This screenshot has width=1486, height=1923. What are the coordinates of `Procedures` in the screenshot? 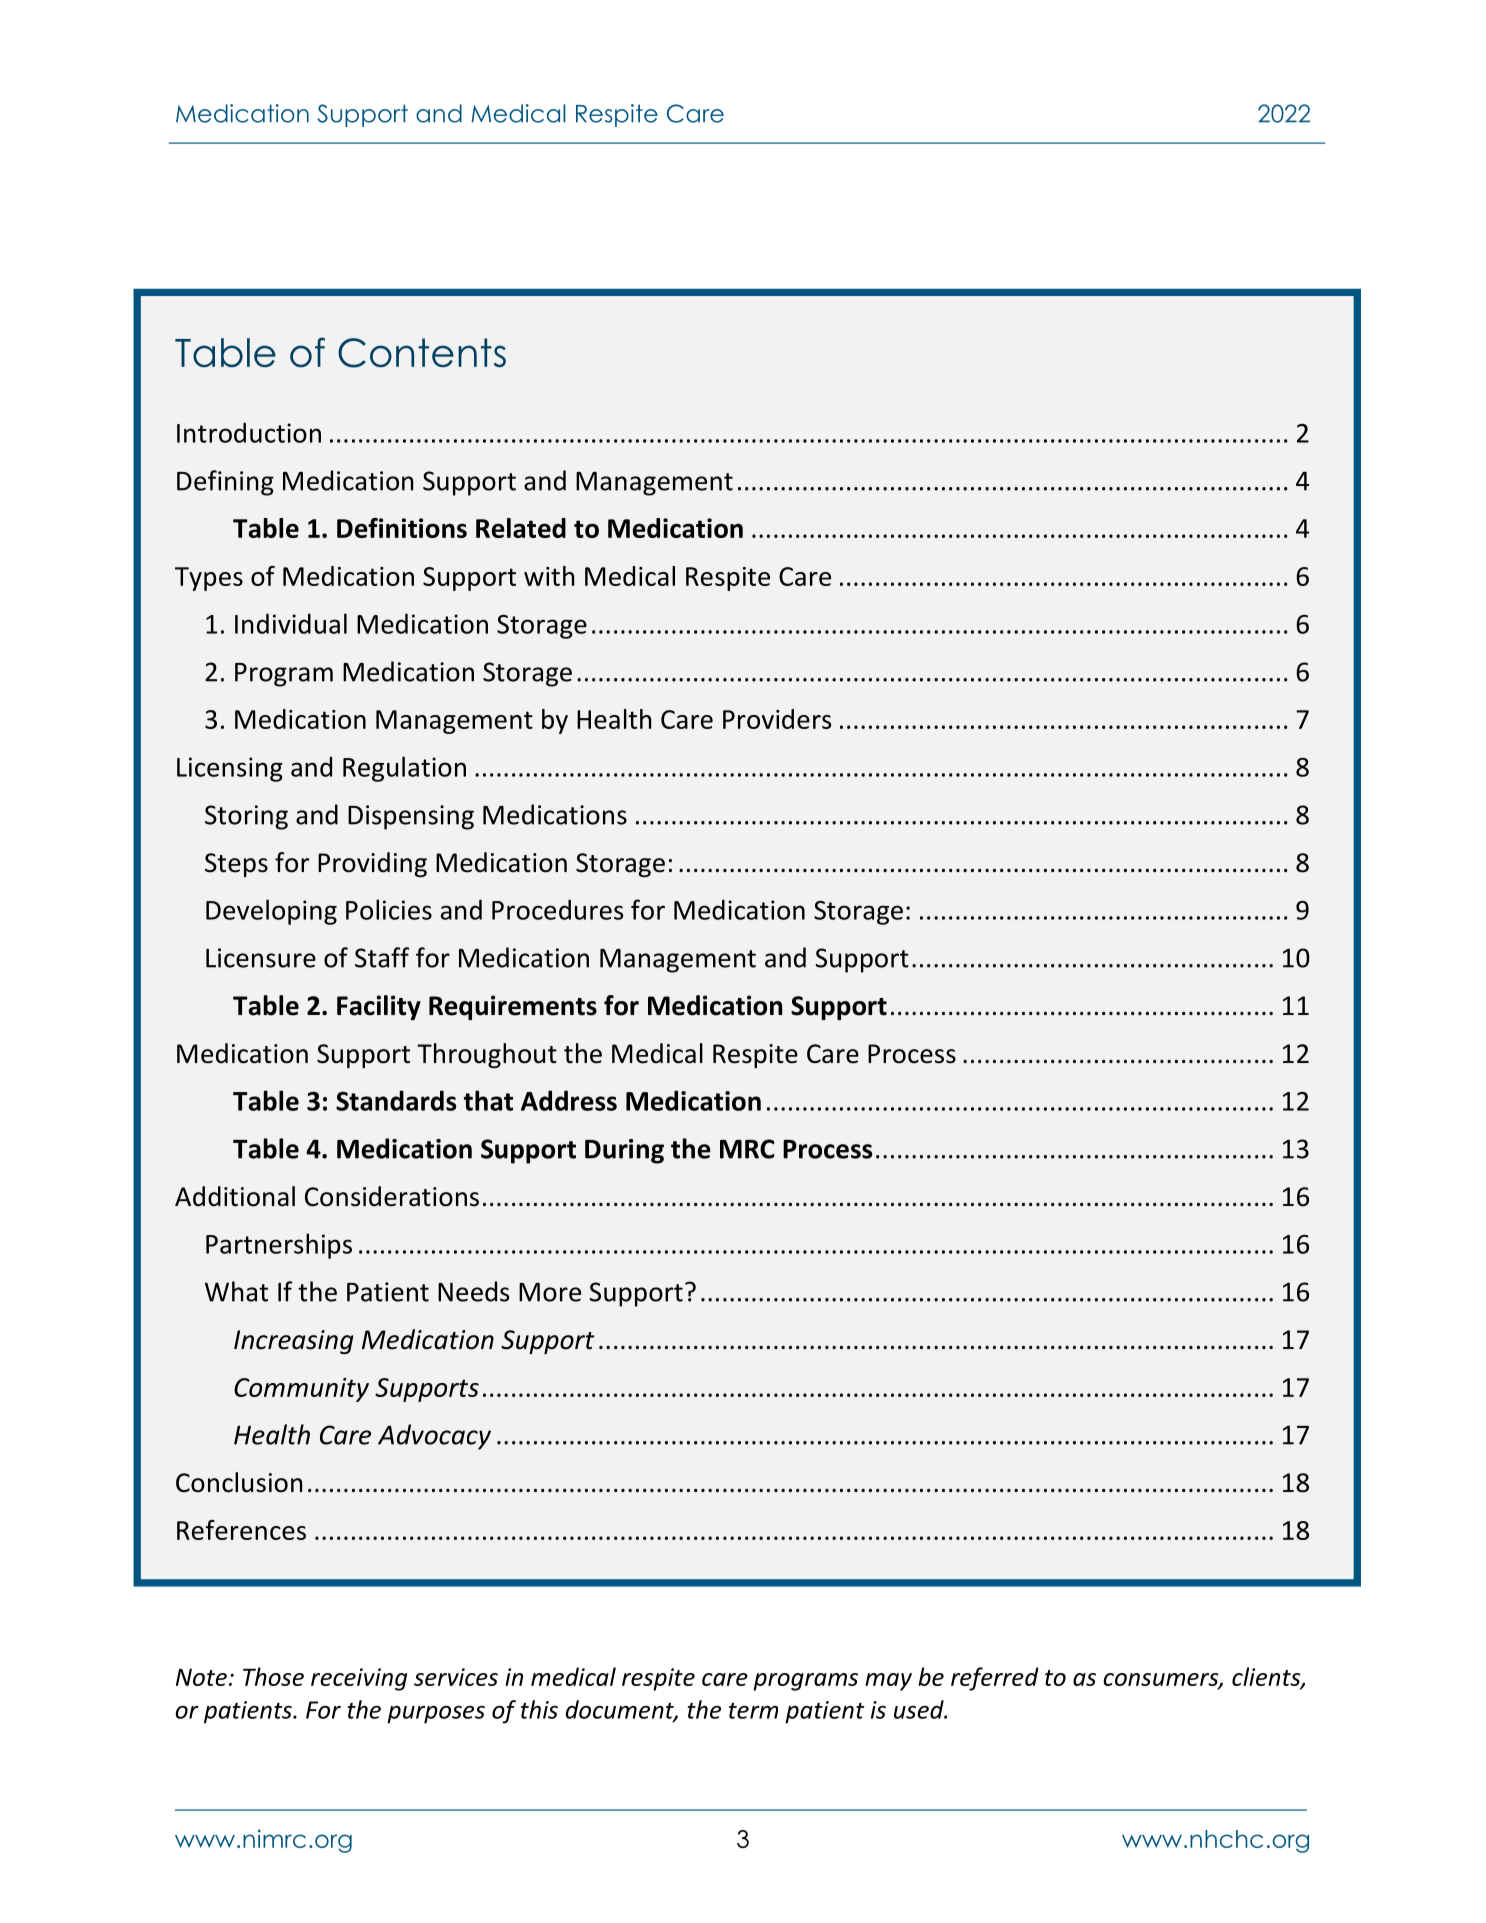 It's located at (557, 909).
